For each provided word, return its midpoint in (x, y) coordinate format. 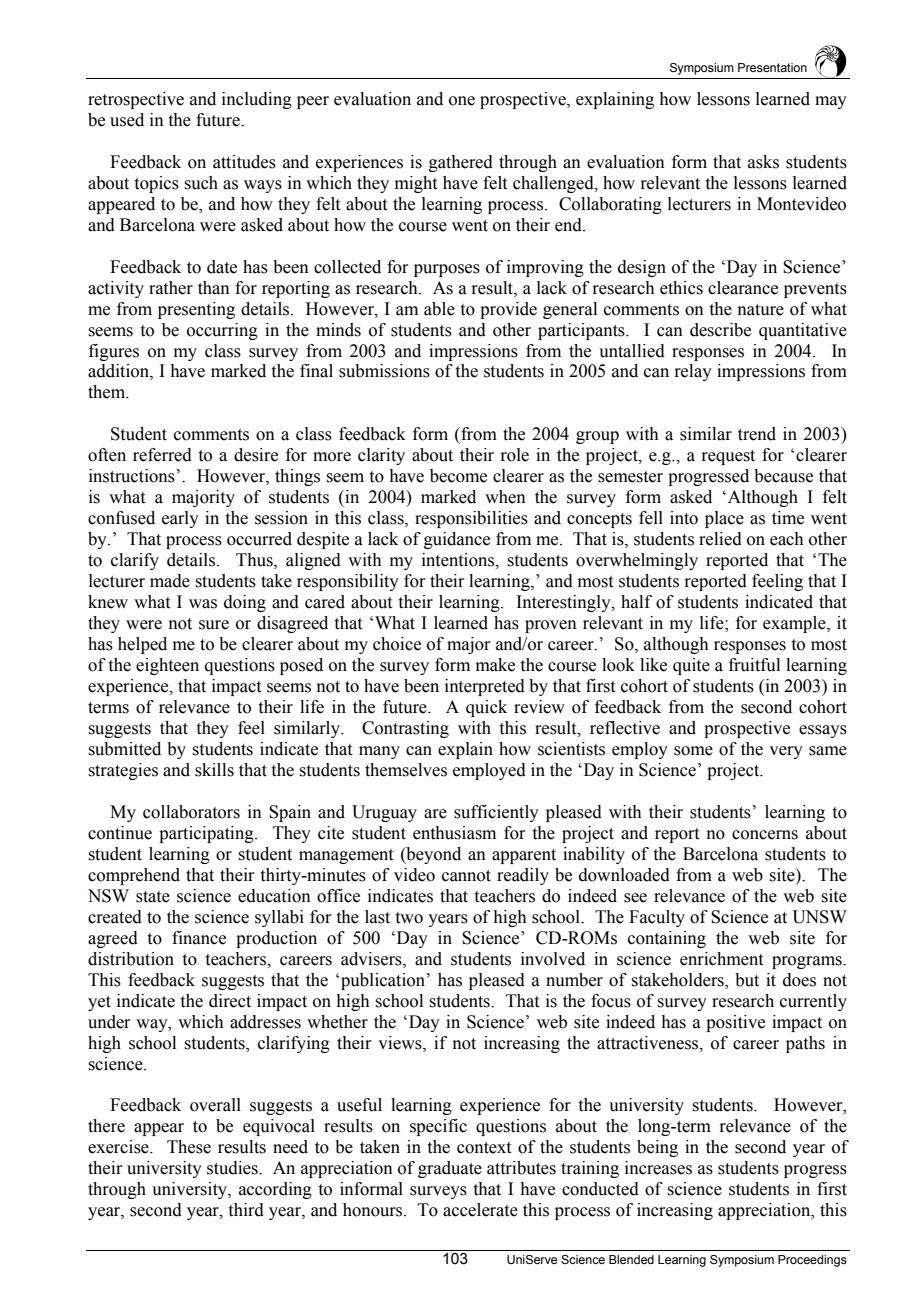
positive (735, 1023)
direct (230, 1001)
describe (720, 330)
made (170, 581)
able (439, 309)
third (246, 1210)
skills (214, 770)
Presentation (772, 67)
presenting (196, 310)
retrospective (136, 100)
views (401, 1043)
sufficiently (496, 813)
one (462, 101)
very (786, 752)
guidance (457, 540)
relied (720, 539)
